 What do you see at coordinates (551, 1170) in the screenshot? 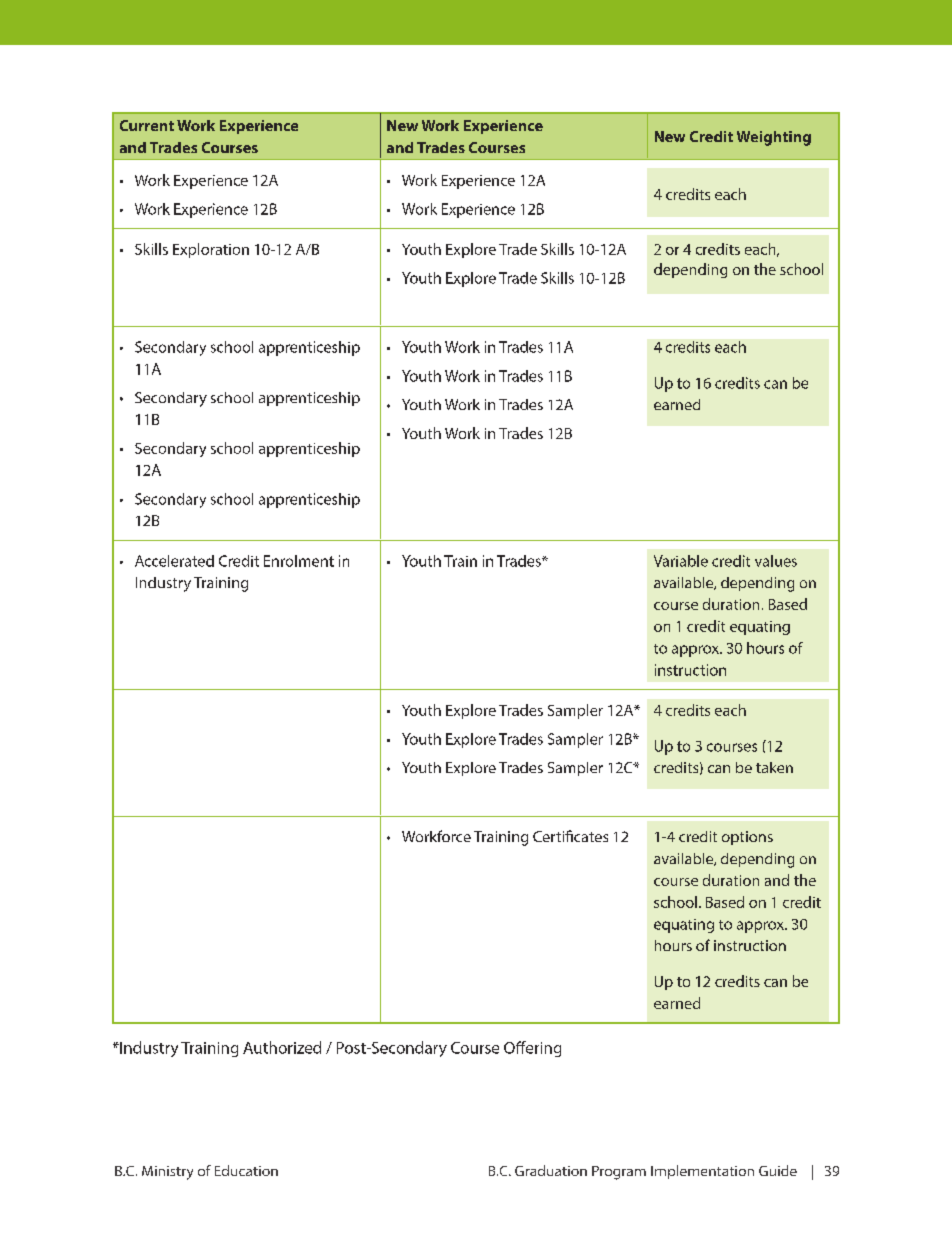
I see `Graduation` at bounding box center [551, 1170].
